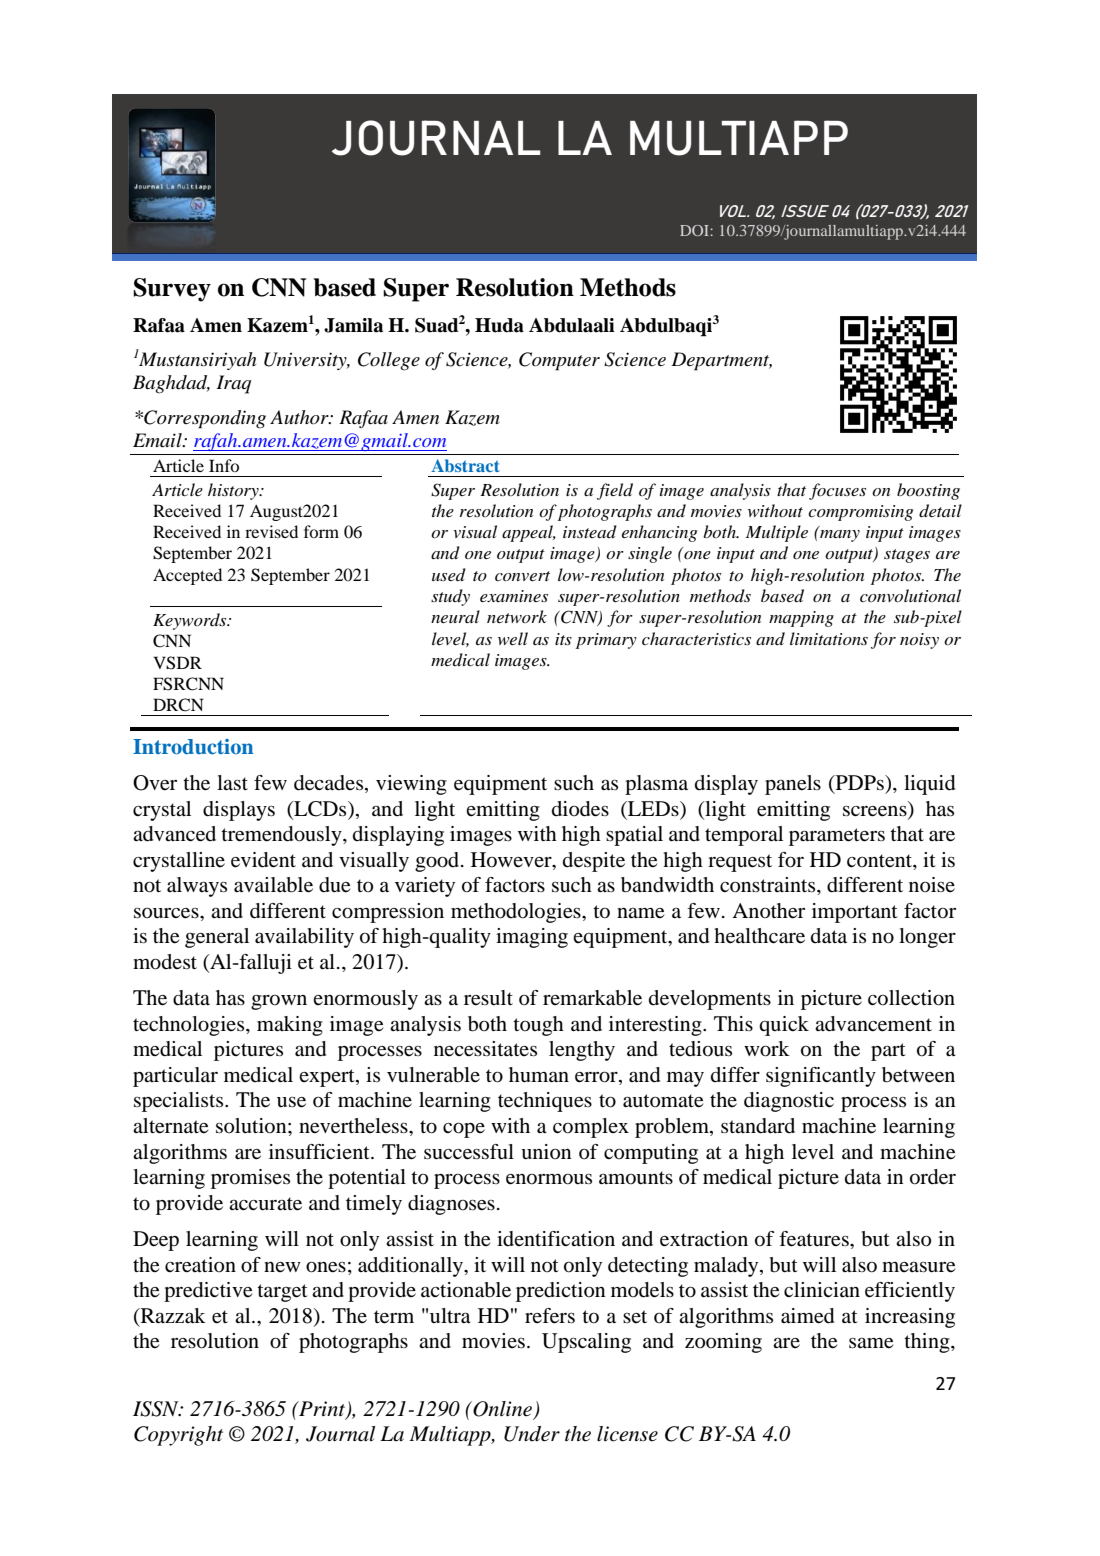 The width and height of the screenshot is (1100, 1556). What do you see at coordinates (290, 1026) in the screenshot?
I see `making` at bounding box center [290, 1026].
